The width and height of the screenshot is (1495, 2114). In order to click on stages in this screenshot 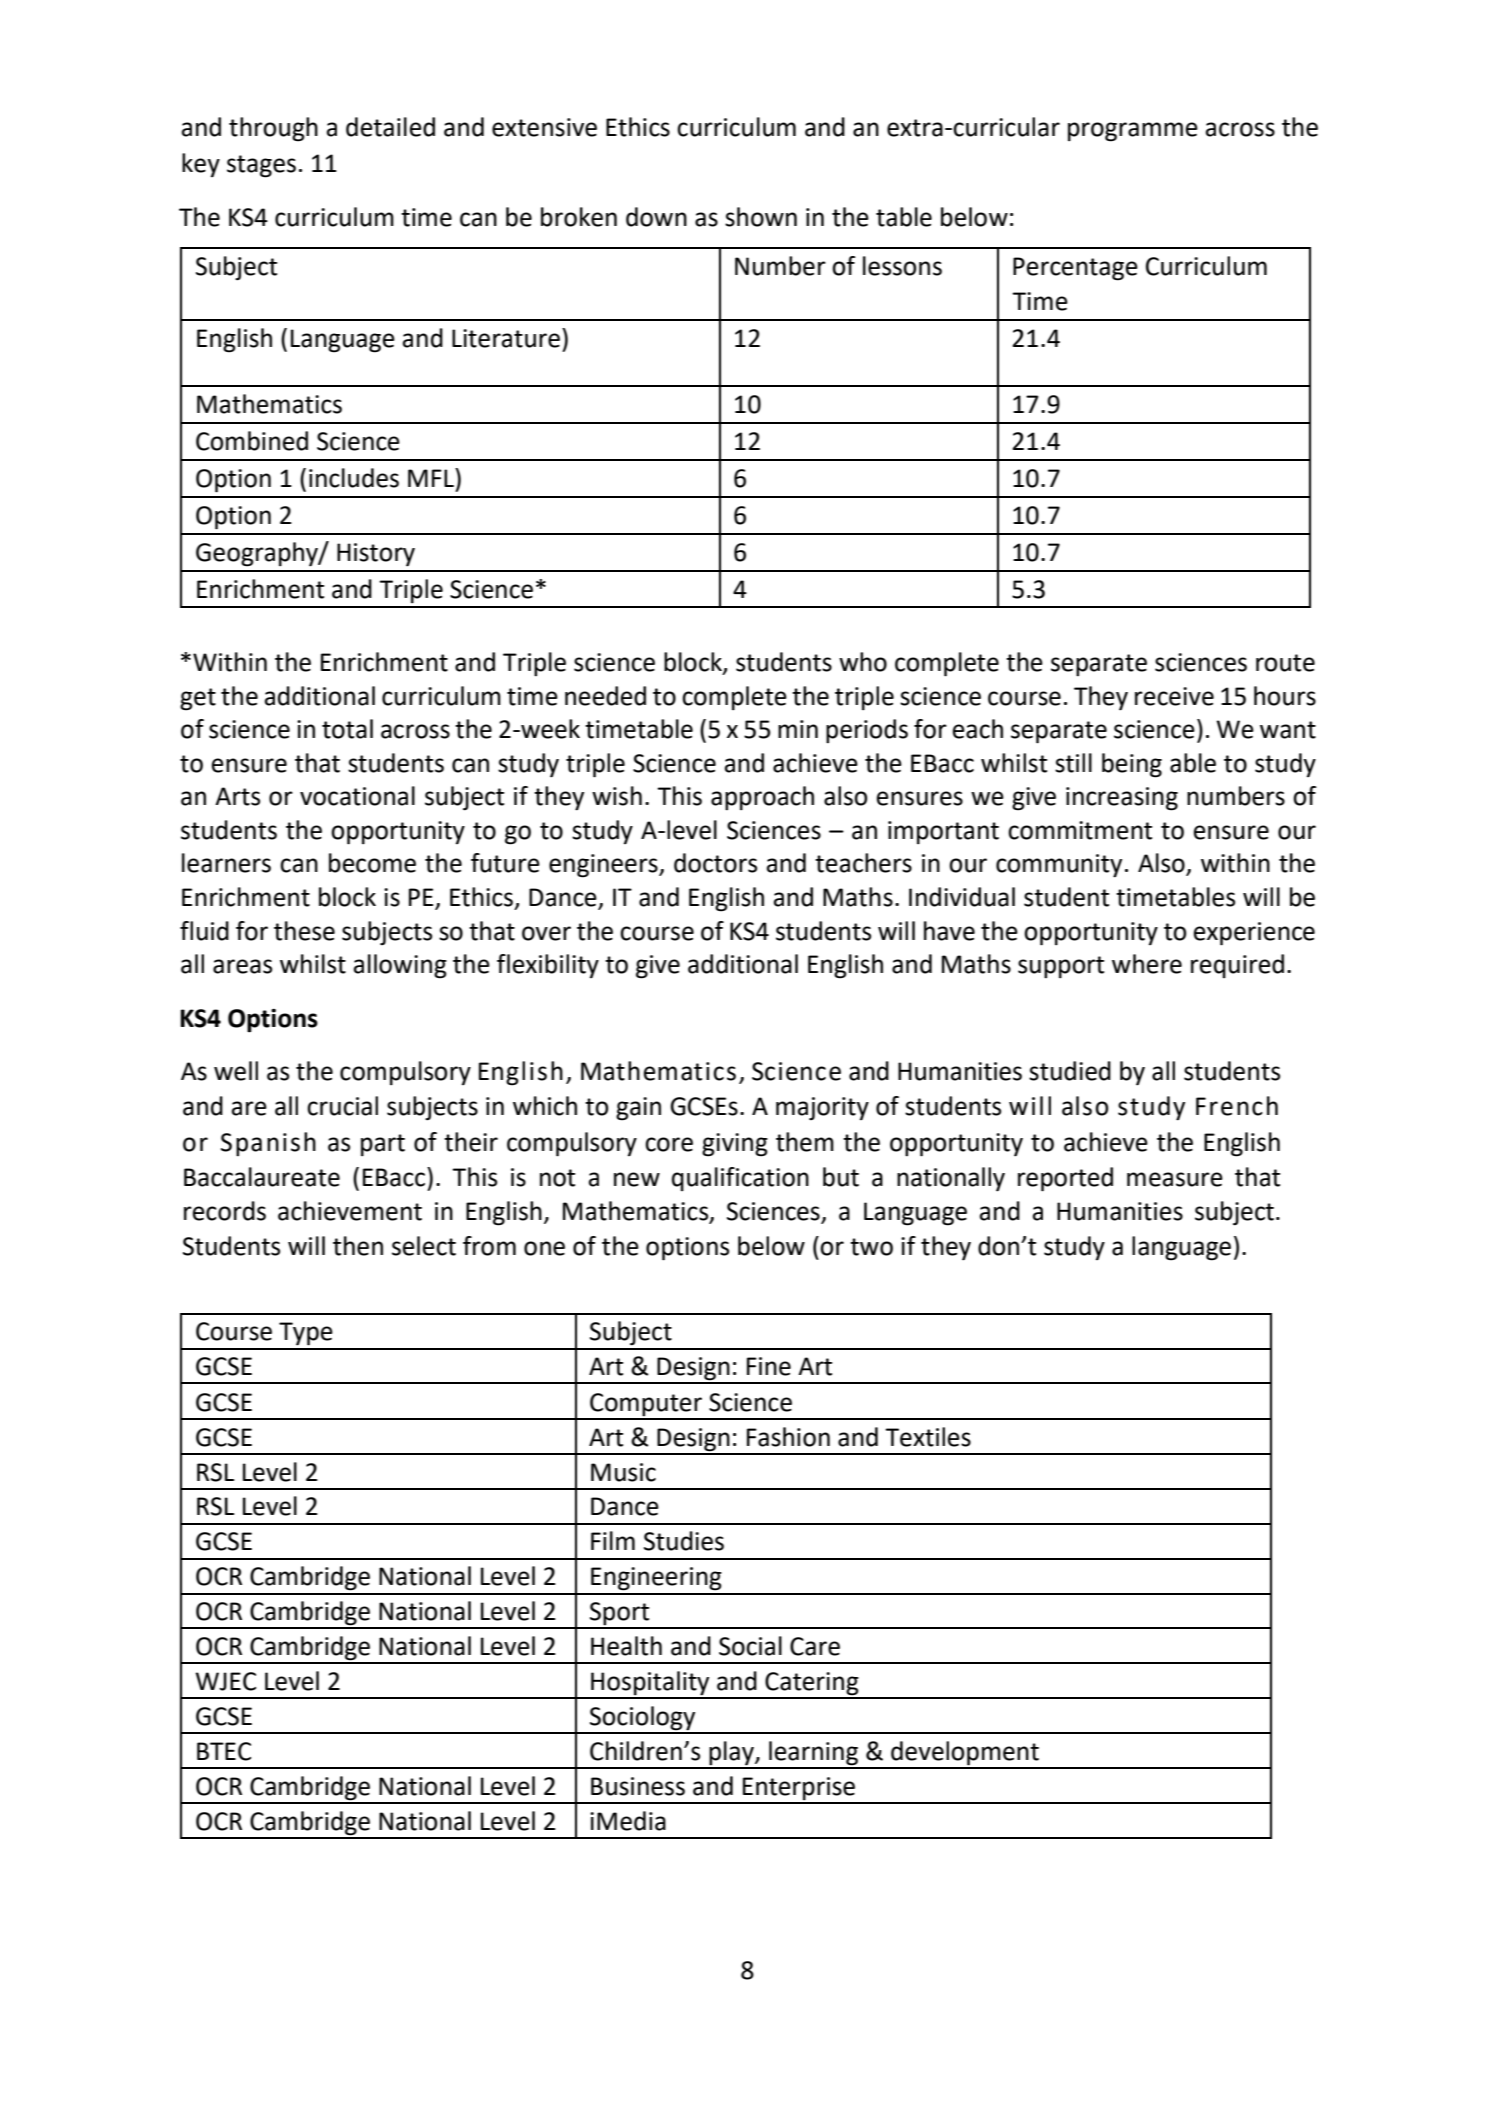, I will do `click(261, 166)`.
